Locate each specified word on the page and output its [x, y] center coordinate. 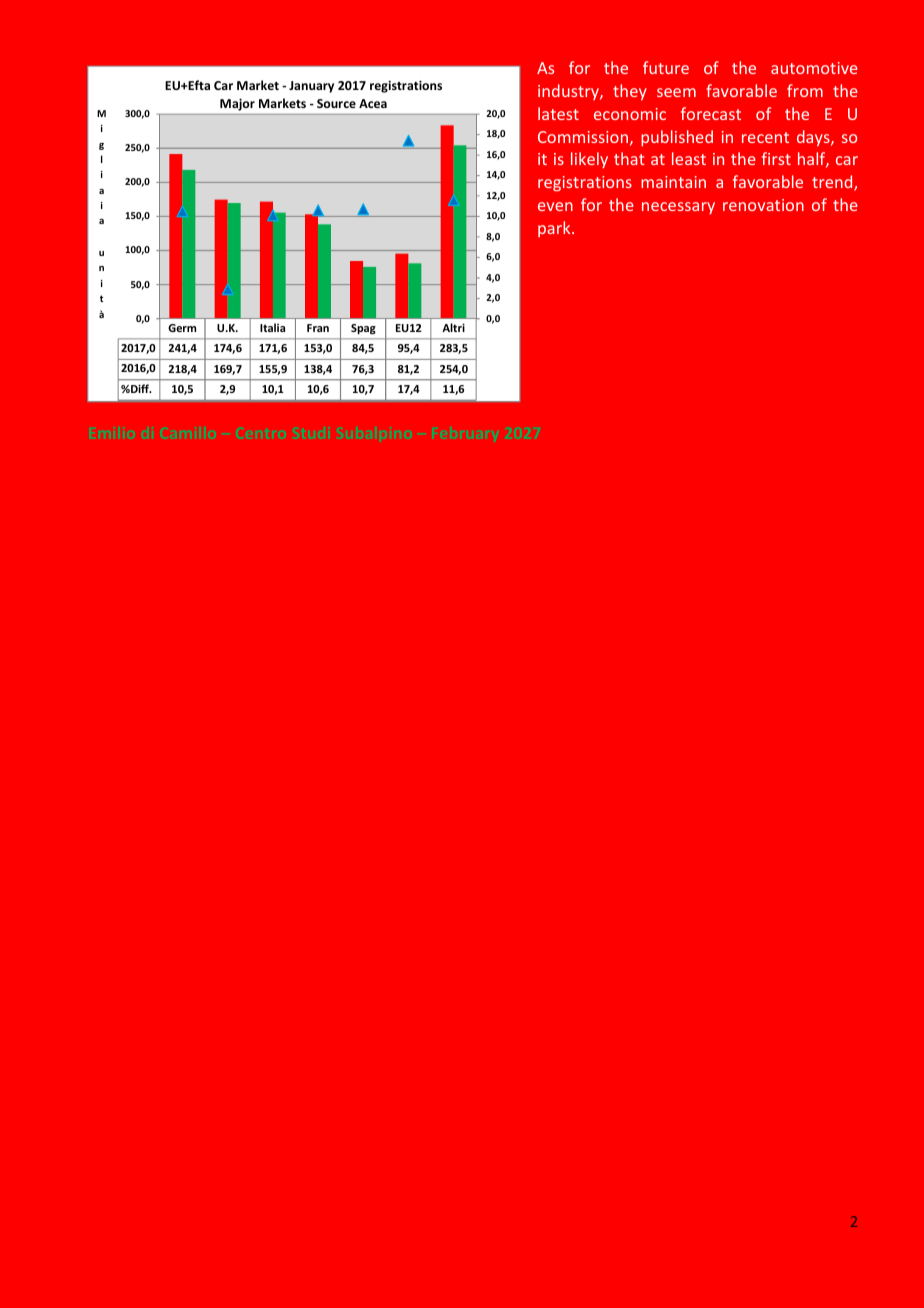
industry [569, 92]
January [311, 87]
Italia [272, 327]
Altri [453, 327]
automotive [814, 68]
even [555, 206]
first [776, 158]
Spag [363, 329]
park [555, 229]
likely [589, 160]
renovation [763, 205]
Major [237, 105]
